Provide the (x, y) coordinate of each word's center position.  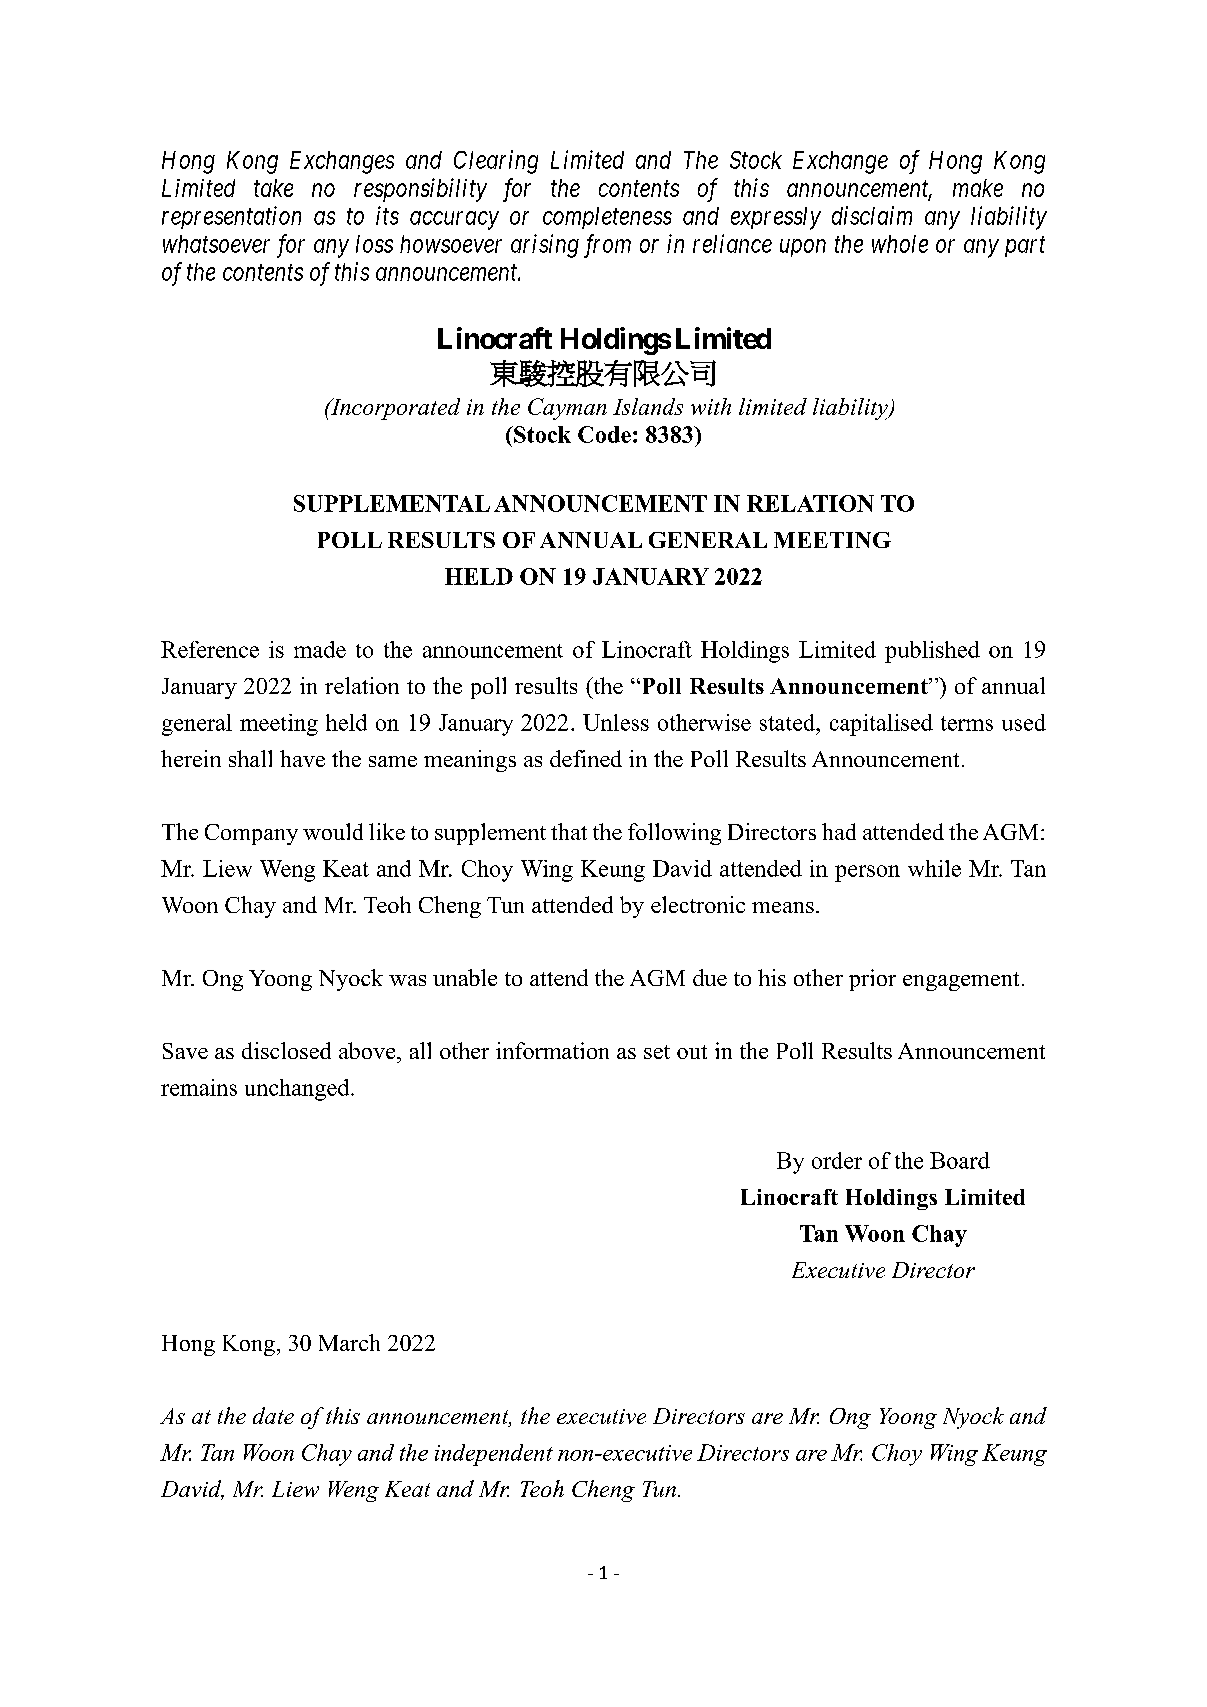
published (932, 652)
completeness (607, 218)
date (273, 1415)
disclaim (872, 215)
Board (960, 1160)
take (273, 188)
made (320, 649)
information (552, 1050)
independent (494, 1455)
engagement (961, 981)
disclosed (286, 1050)
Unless (616, 722)
